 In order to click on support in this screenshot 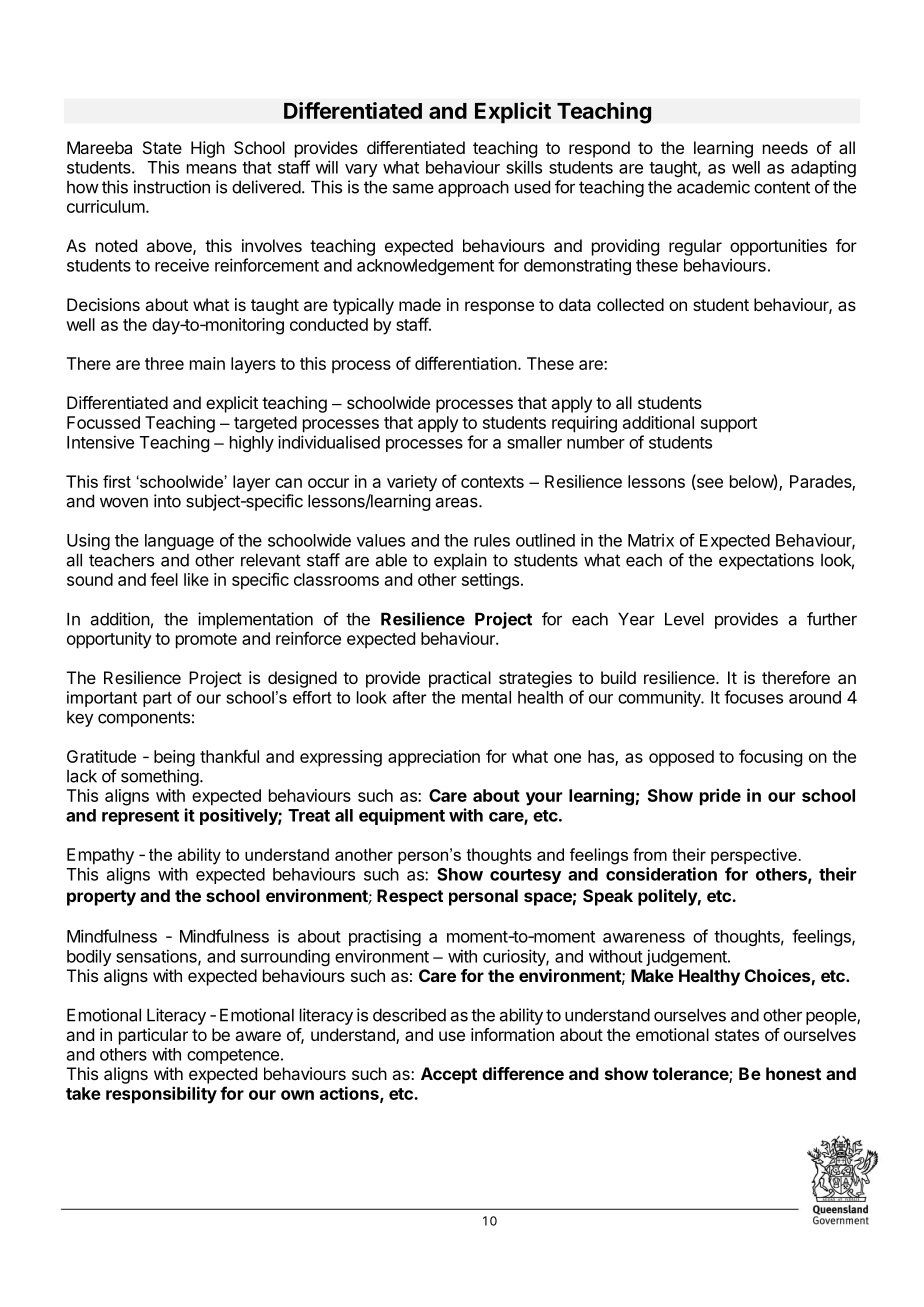, I will do `click(729, 425)`.
